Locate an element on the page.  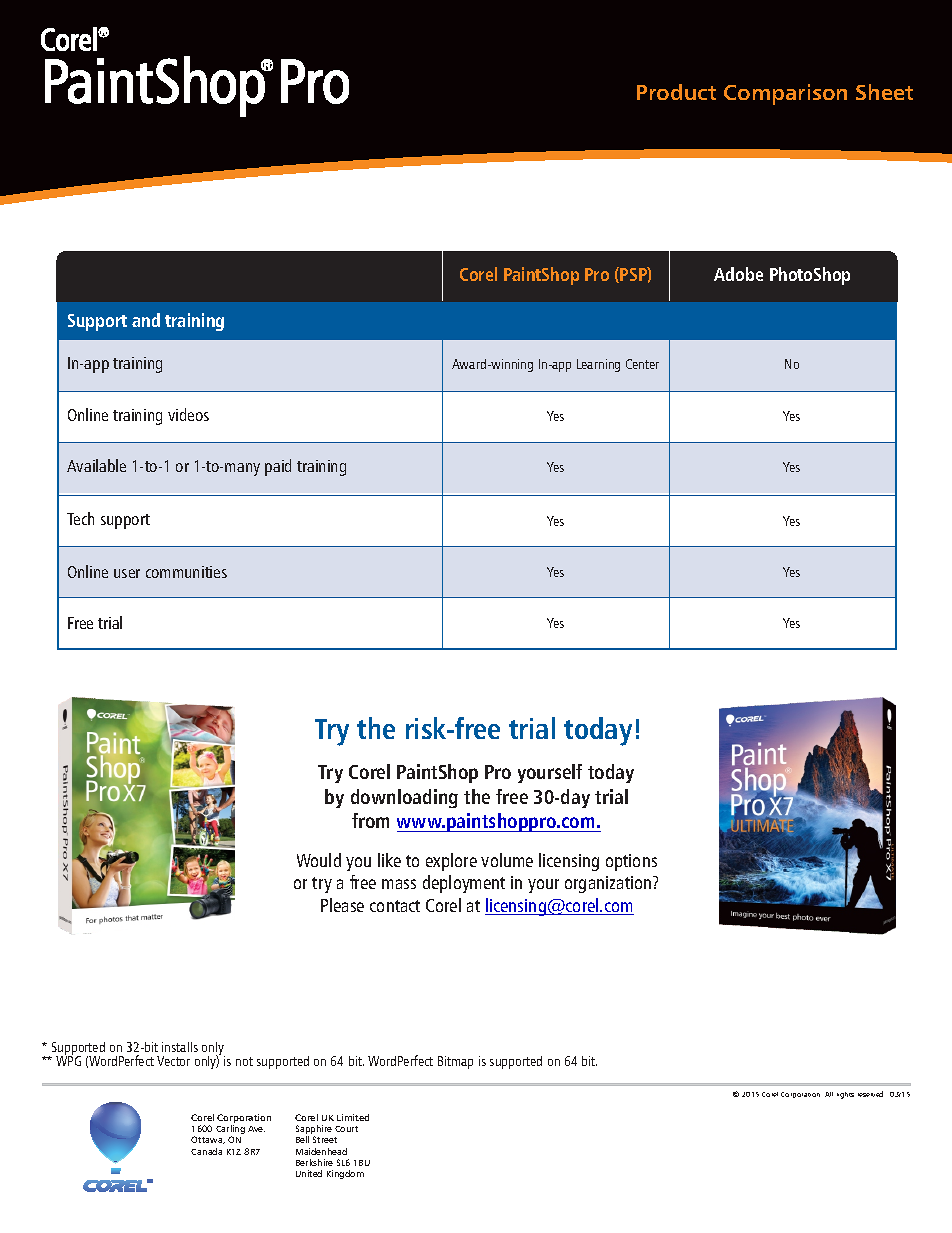
communities is located at coordinates (186, 572).
